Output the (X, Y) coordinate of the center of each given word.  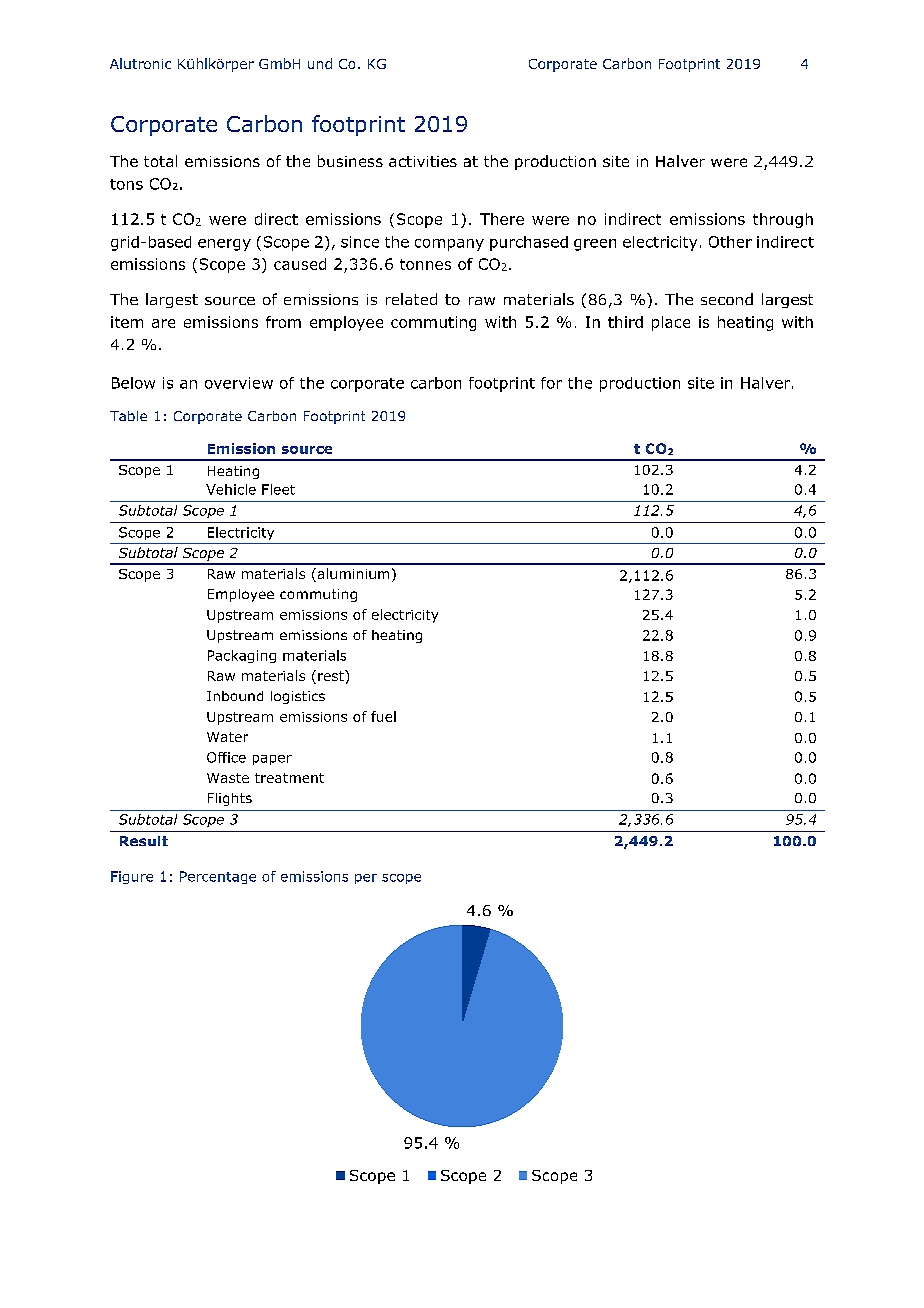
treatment (289, 778)
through (783, 220)
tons (126, 184)
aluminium (352, 575)
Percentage (218, 877)
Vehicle (231, 489)
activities (423, 161)
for (551, 383)
